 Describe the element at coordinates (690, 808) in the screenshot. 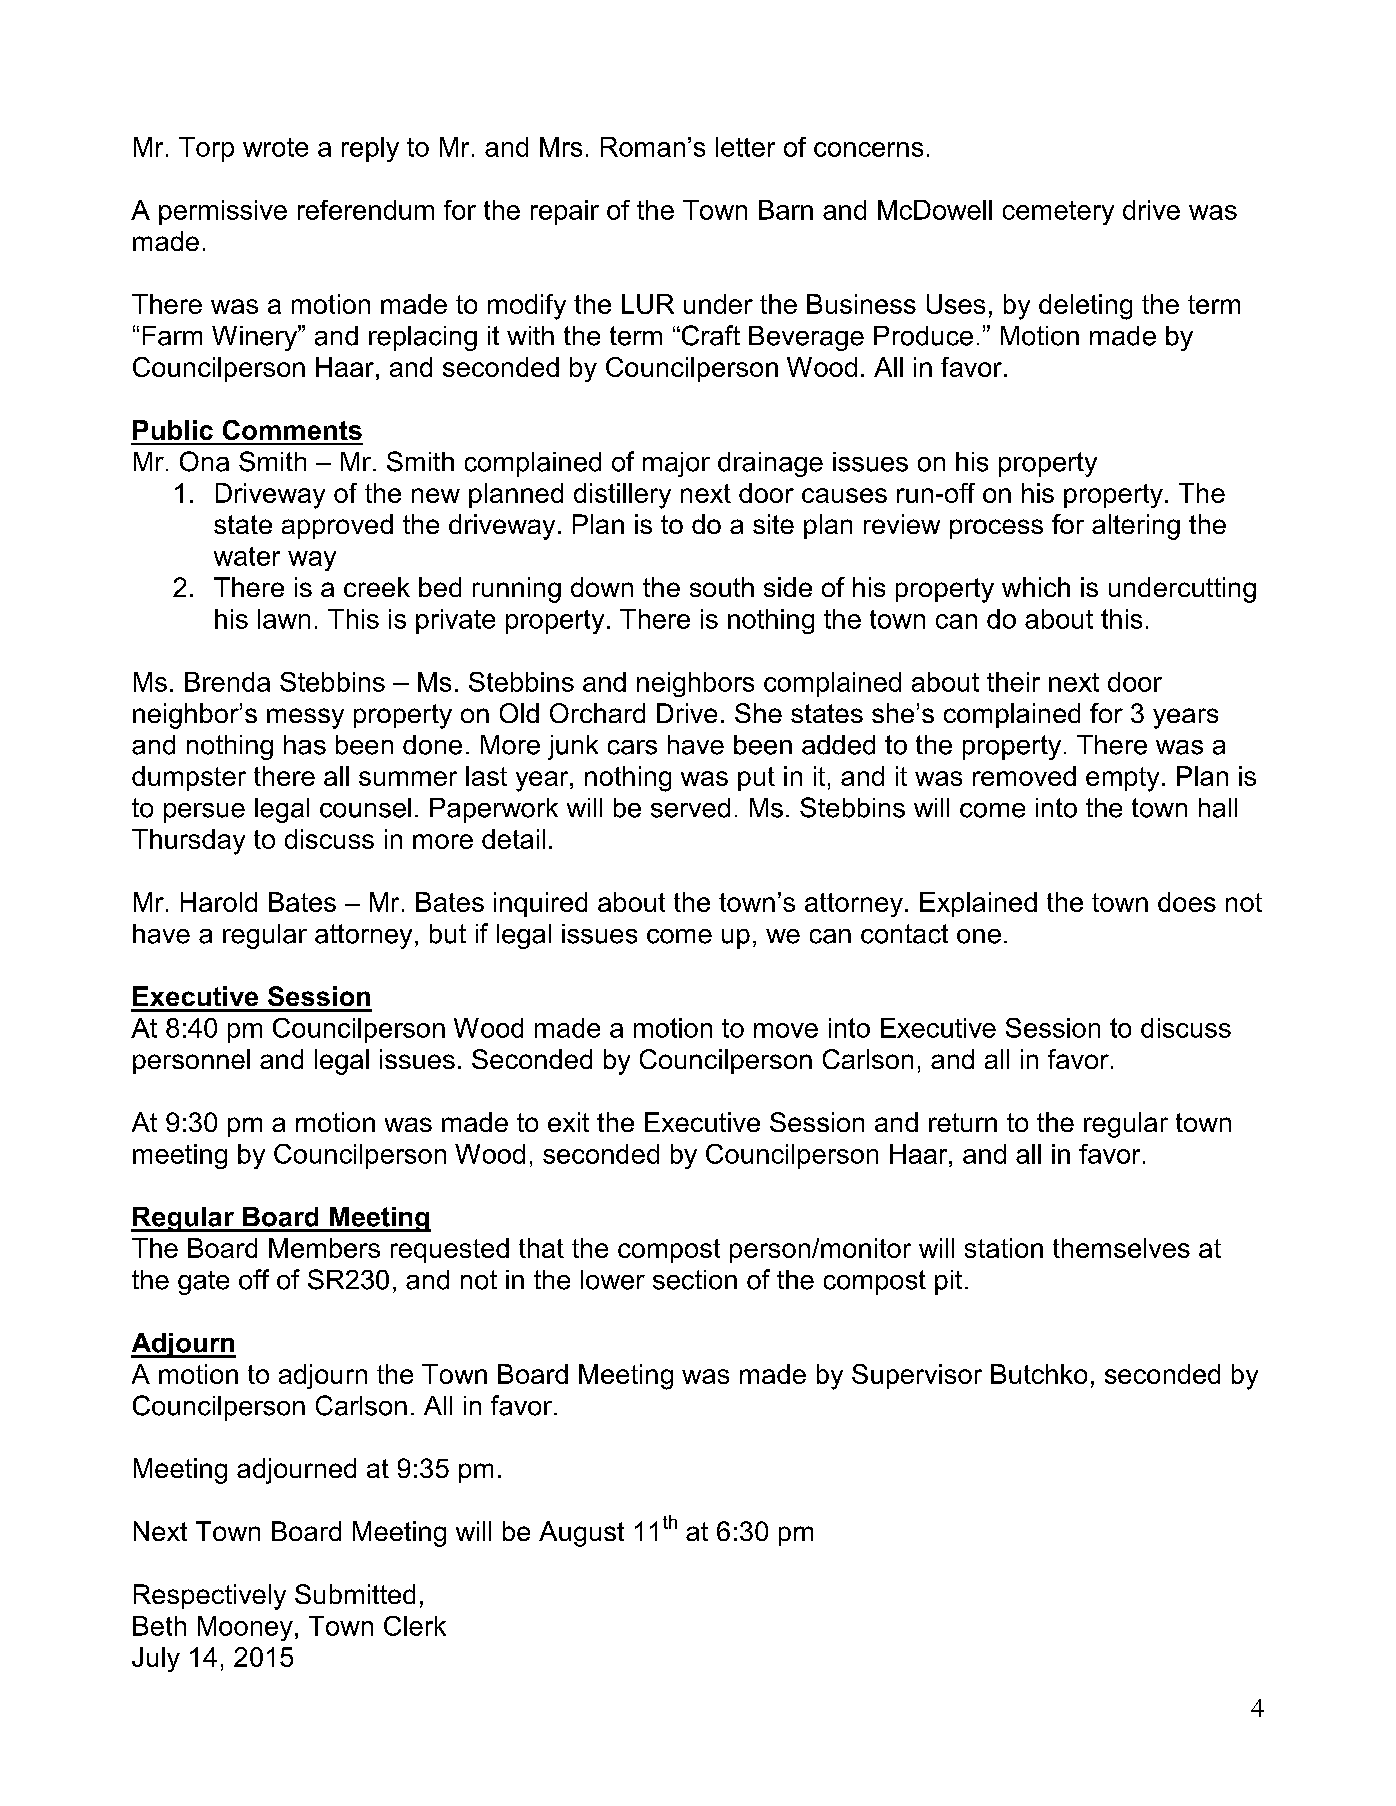

I see `served` at that location.
